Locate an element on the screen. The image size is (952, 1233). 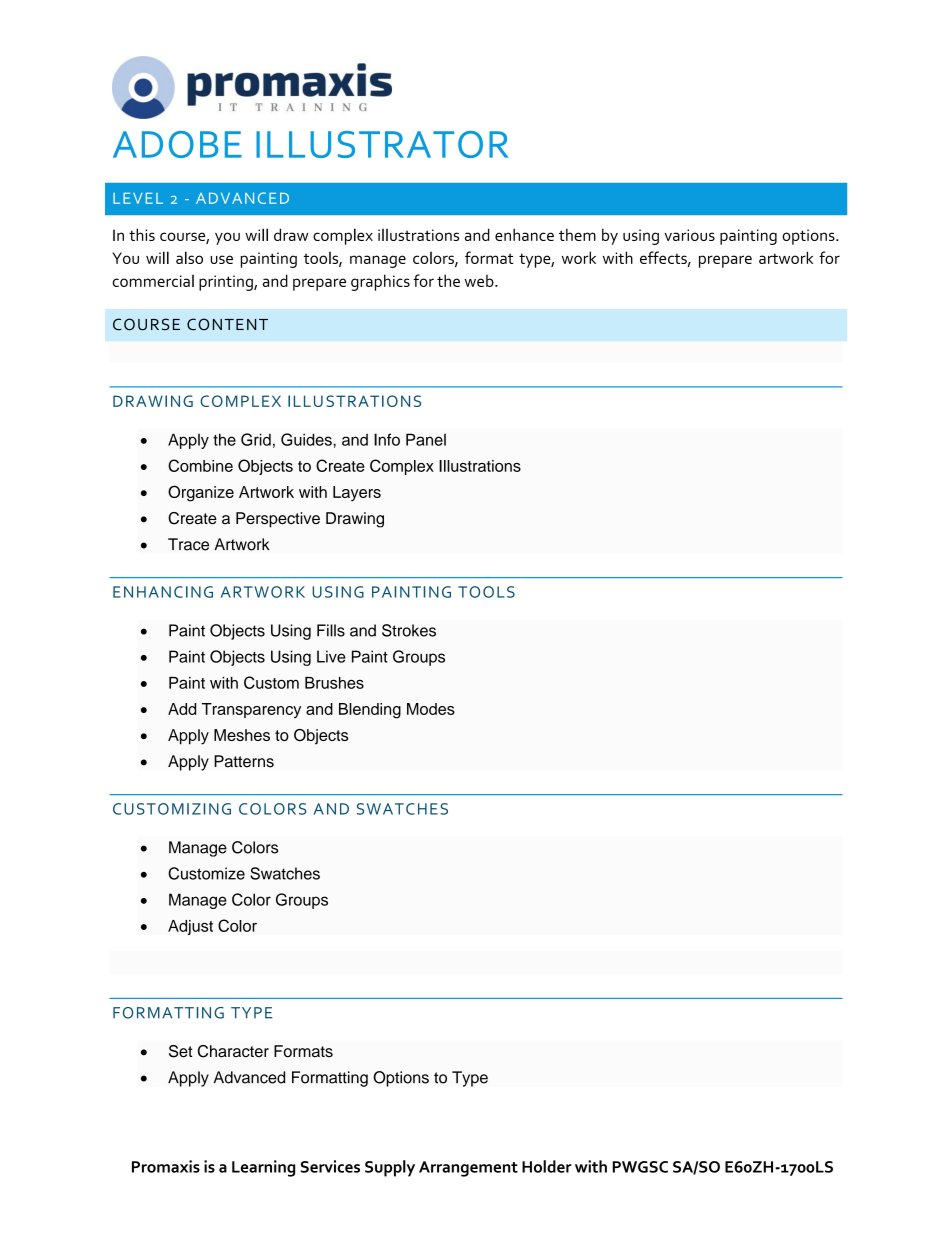
Strokes is located at coordinates (409, 630).
